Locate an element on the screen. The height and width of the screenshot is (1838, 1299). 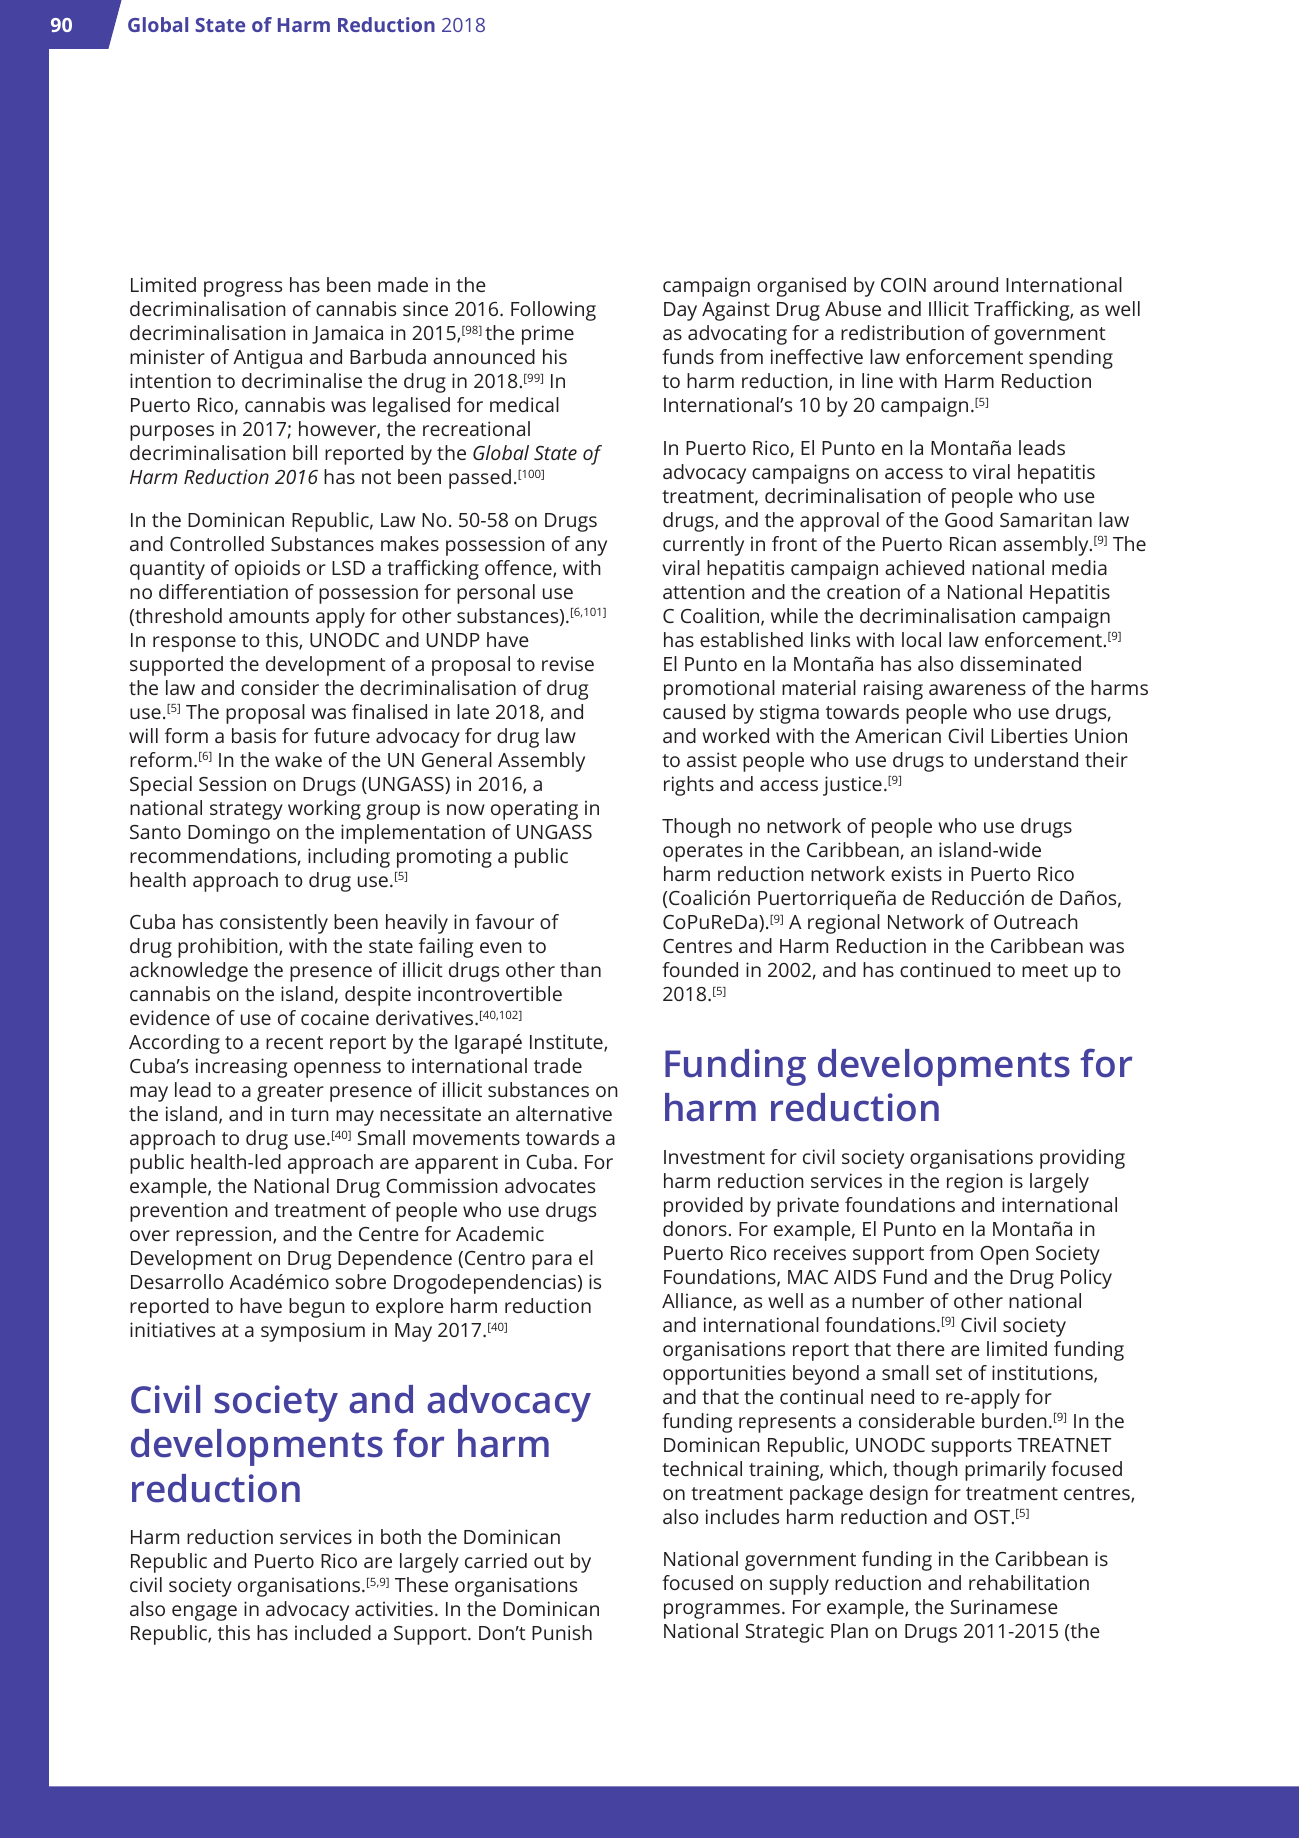
around is located at coordinates (965, 284).
